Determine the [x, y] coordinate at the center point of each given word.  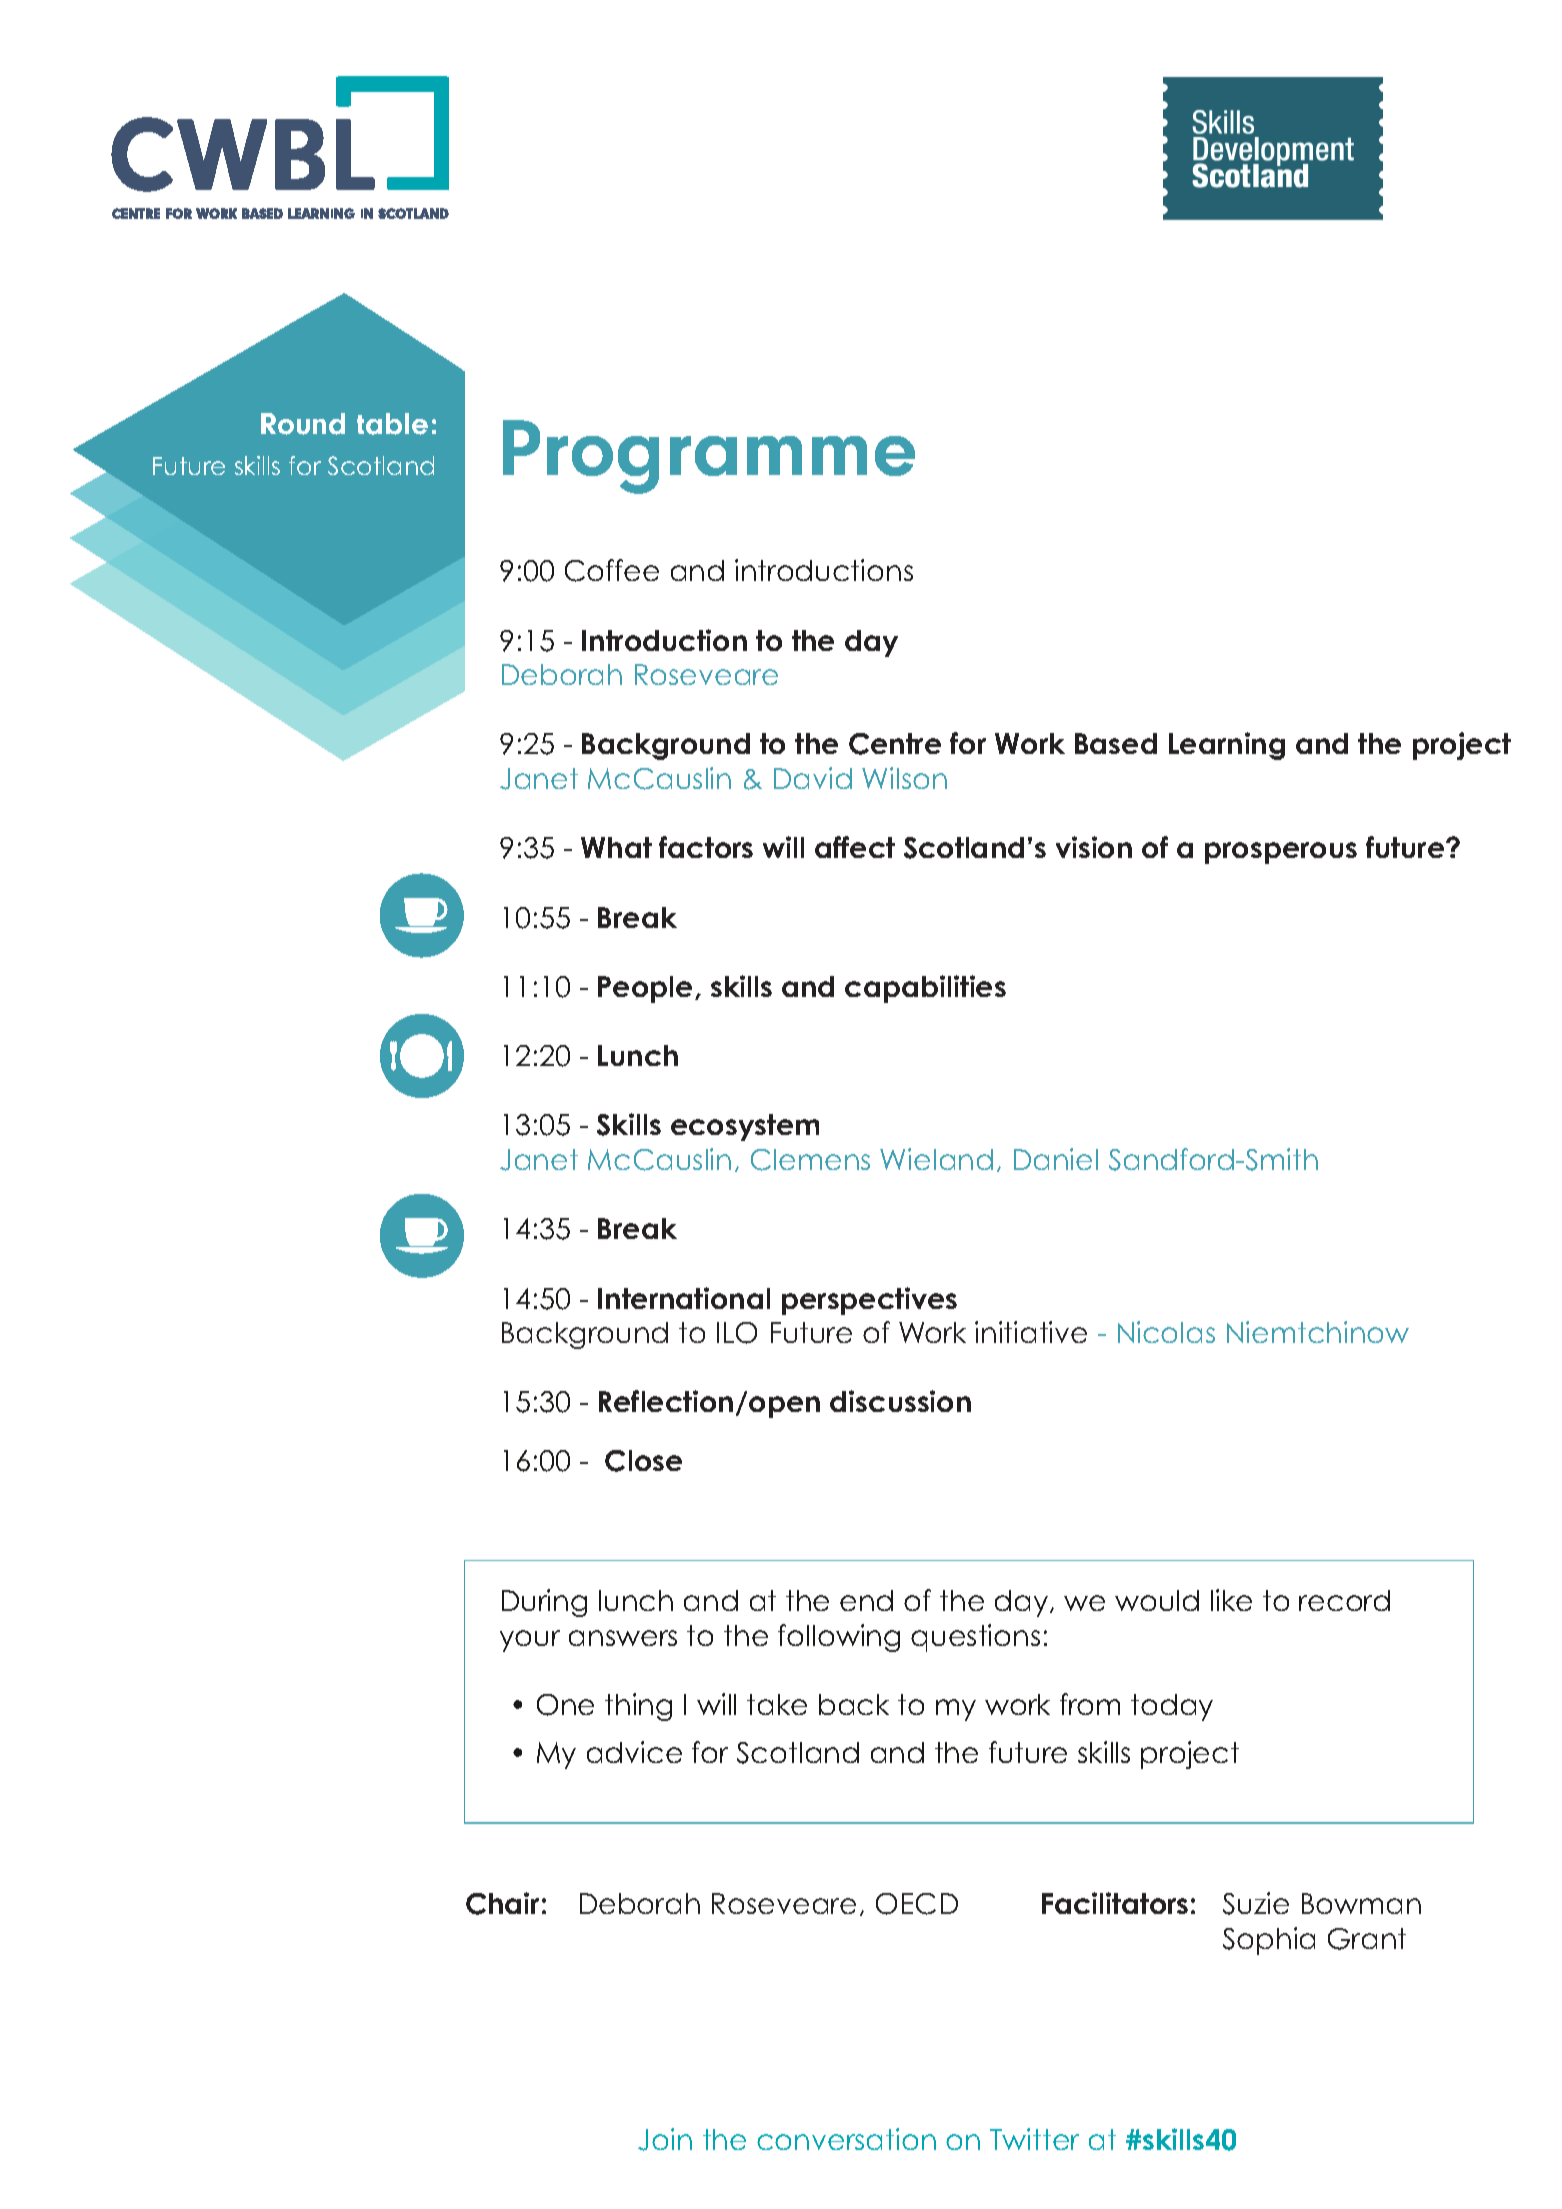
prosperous [1281, 853]
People [647, 989]
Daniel [1056, 1159]
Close [643, 1461]
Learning [1227, 746]
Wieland [936, 1159]
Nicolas [1166, 1332]
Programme [709, 457]
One [565, 1705]
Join [665, 2139]
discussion [900, 1401]
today [1172, 1707]
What [616, 847]
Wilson [904, 778]
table [392, 424]
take [777, 1704]
